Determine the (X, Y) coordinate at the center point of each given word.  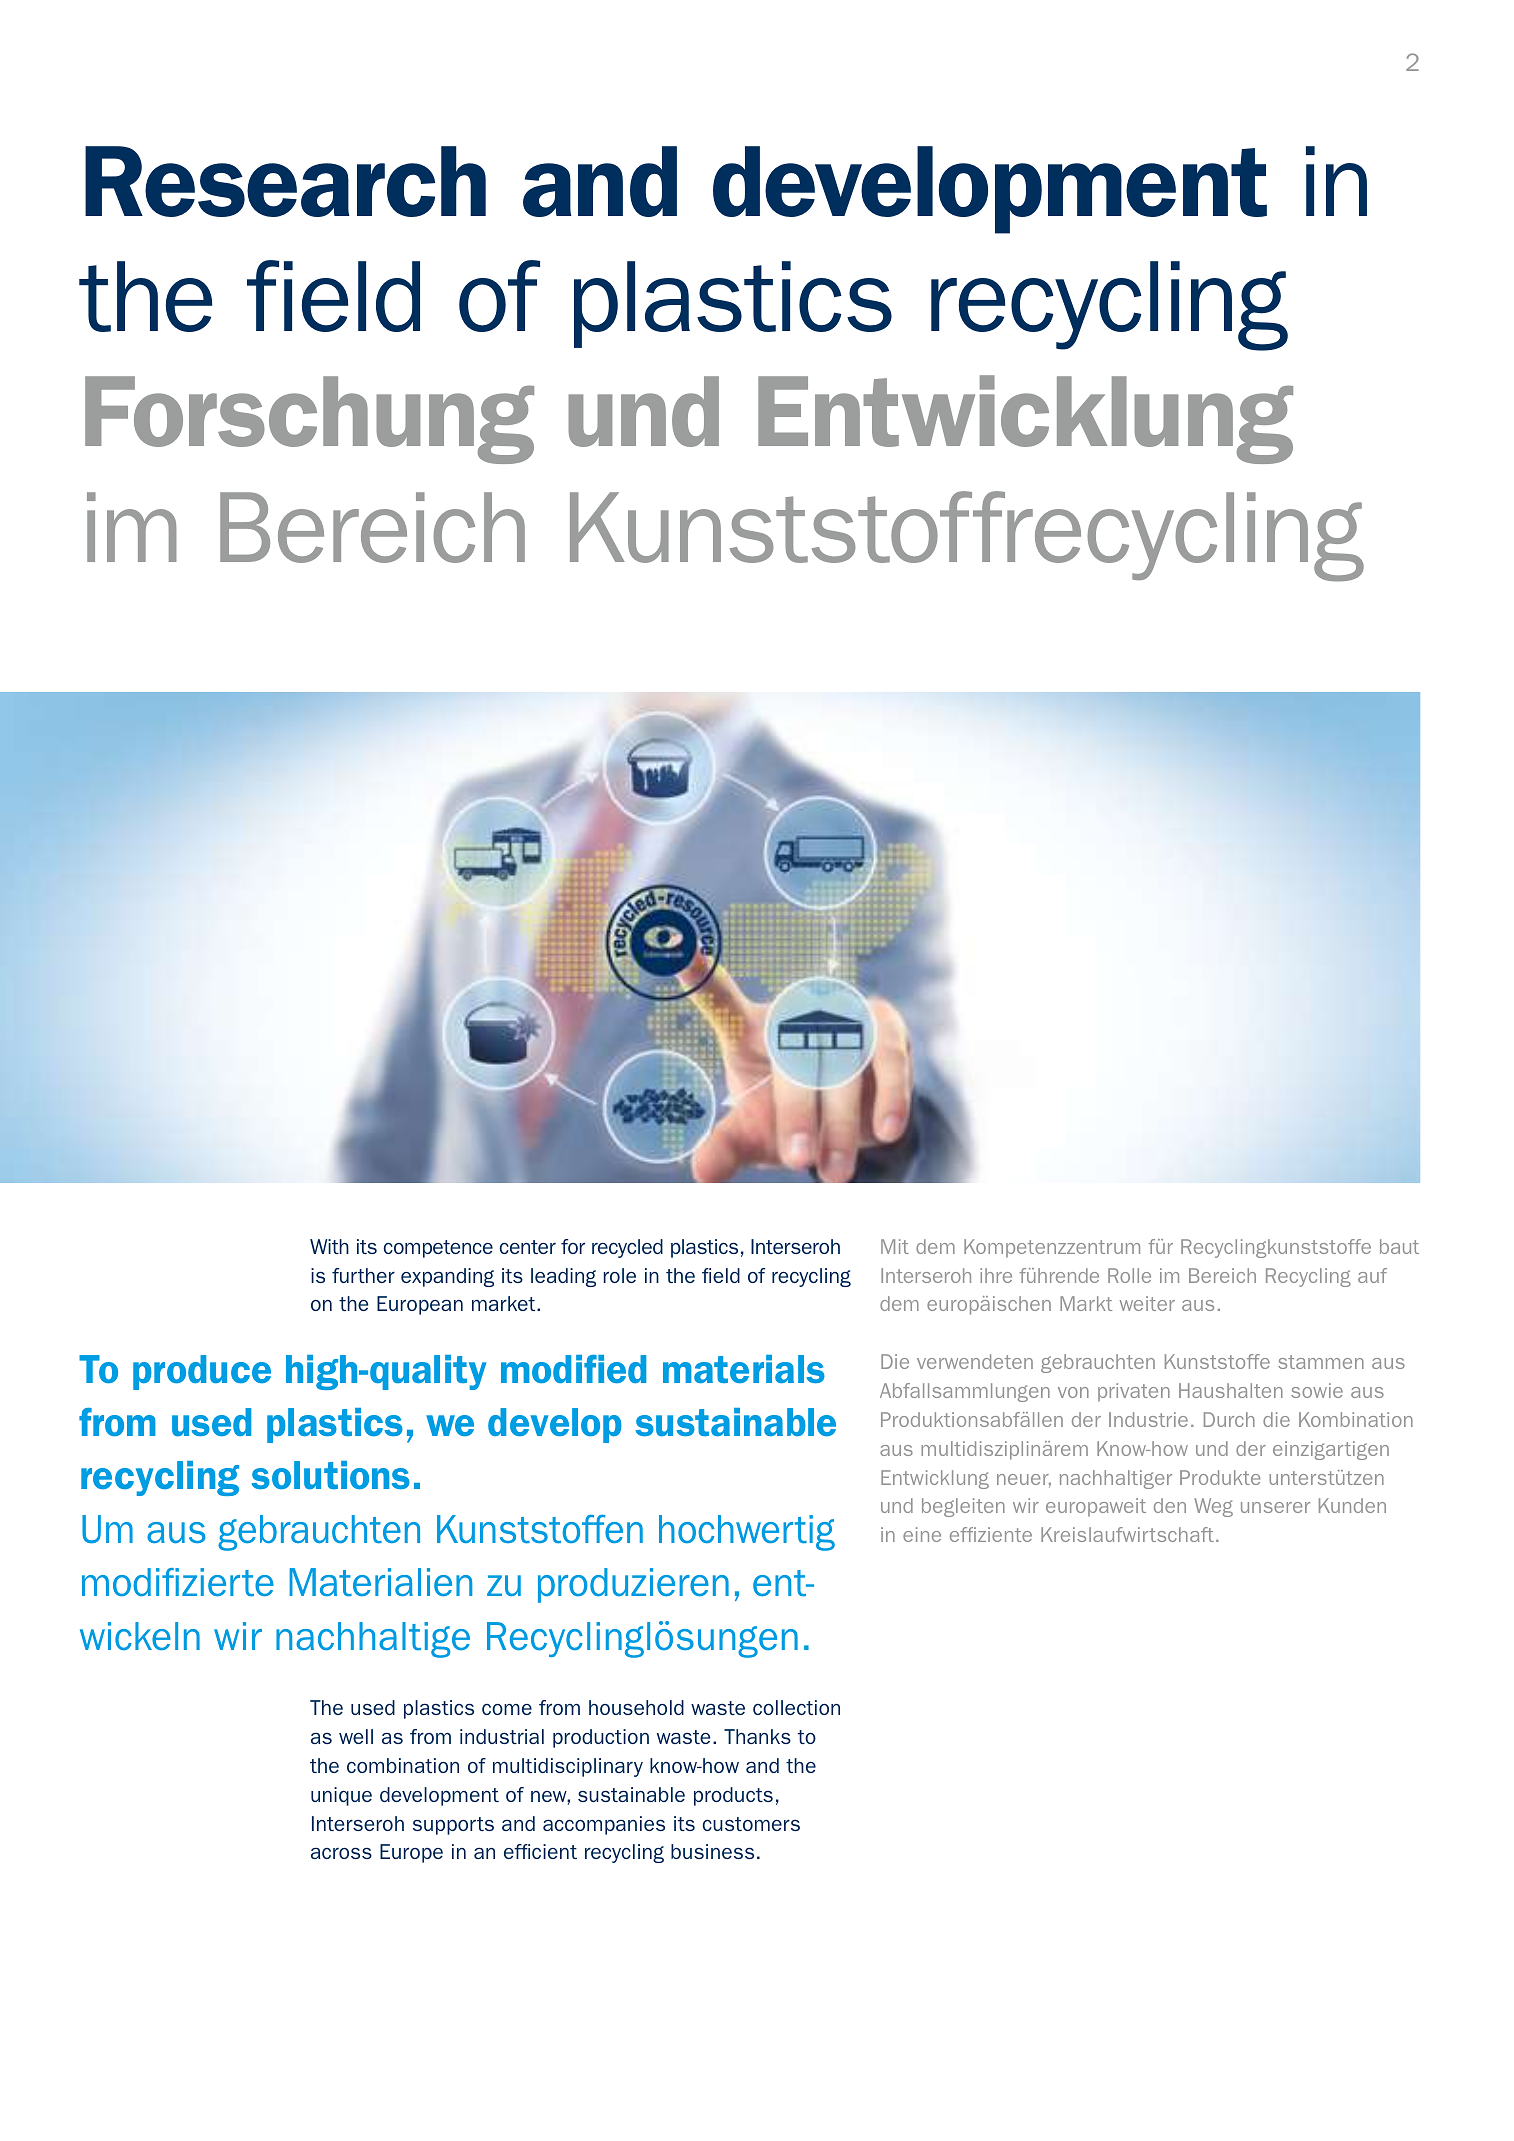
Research (285, 181)
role (620, 1275)
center (527, 1247)
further (363, 1275)
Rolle (1129, 1275)
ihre (996, 1275)
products (733, 1796)
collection (796, 1707)
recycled (627, 1248)
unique (341, 1796)
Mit (895, 1246)
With (329, 1246)
